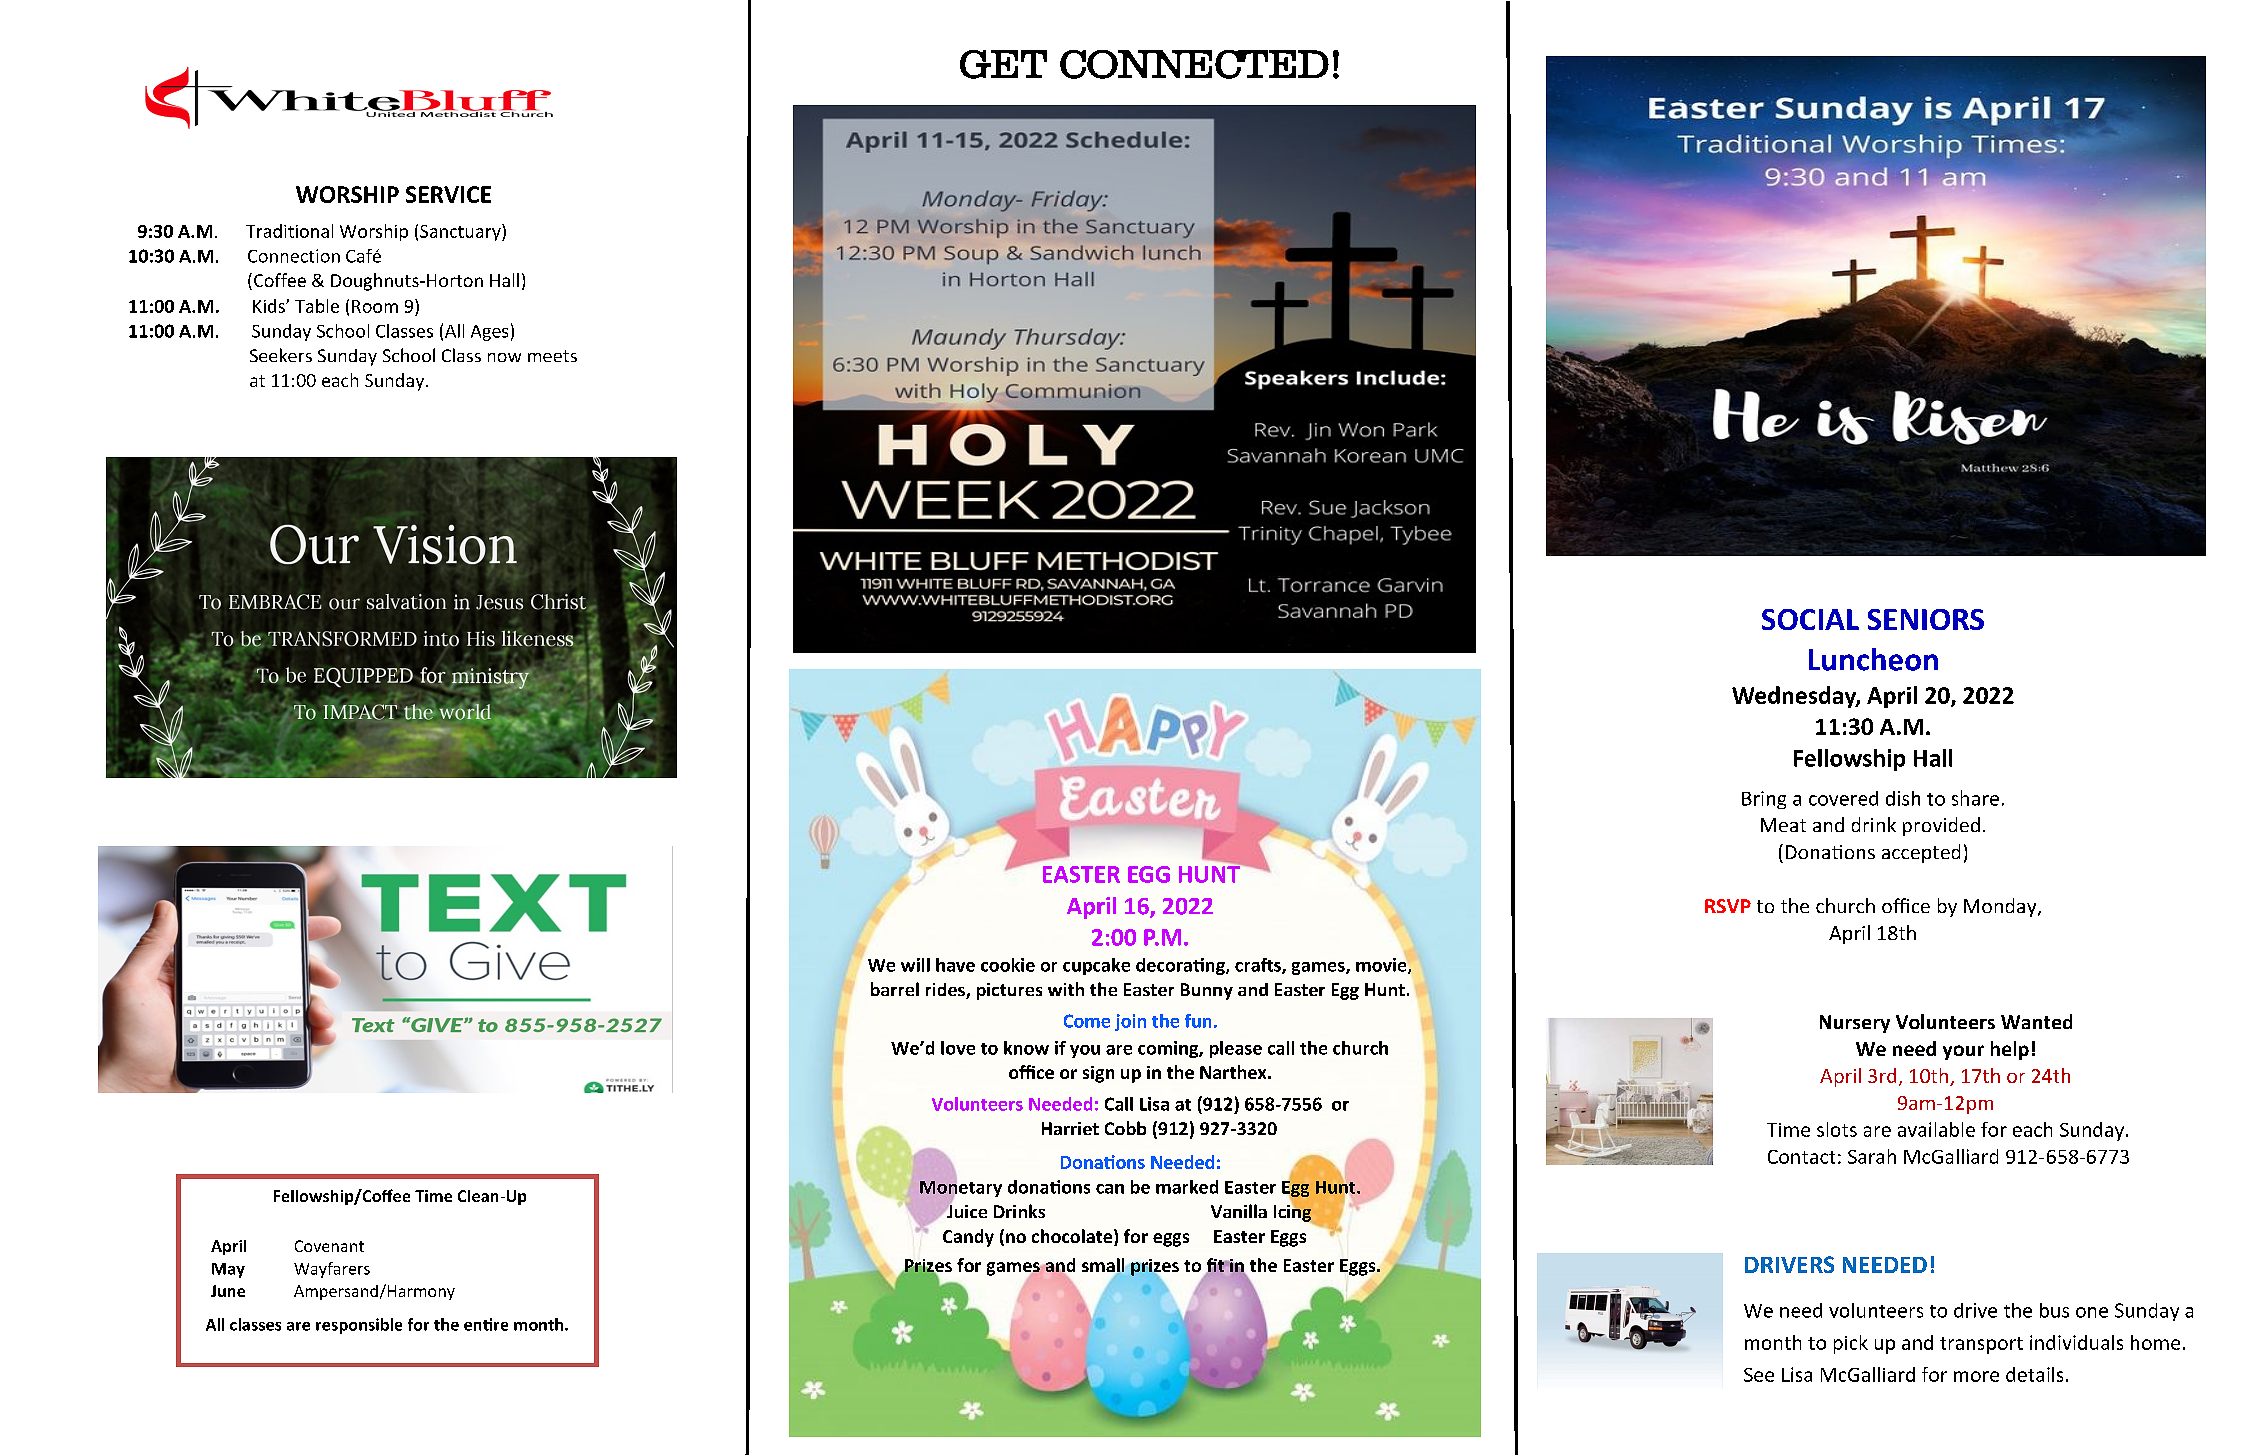 The image size is (2249, 1455). Describe the element at coordinates (1810, 619) in the screenshot. I see `SOCIAL` at that location.
